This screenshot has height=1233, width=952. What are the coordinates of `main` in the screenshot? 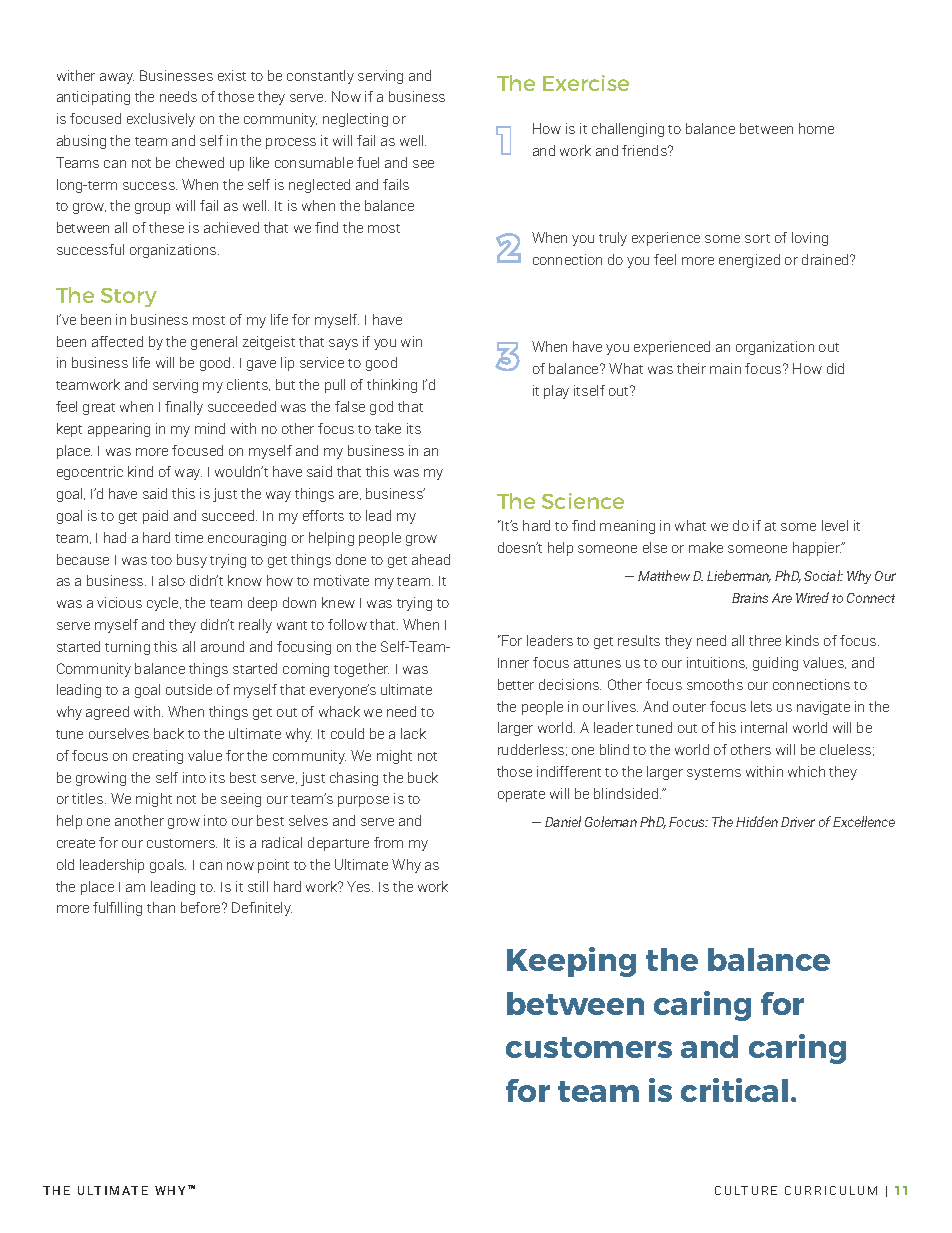 It's located at (725, 368).
